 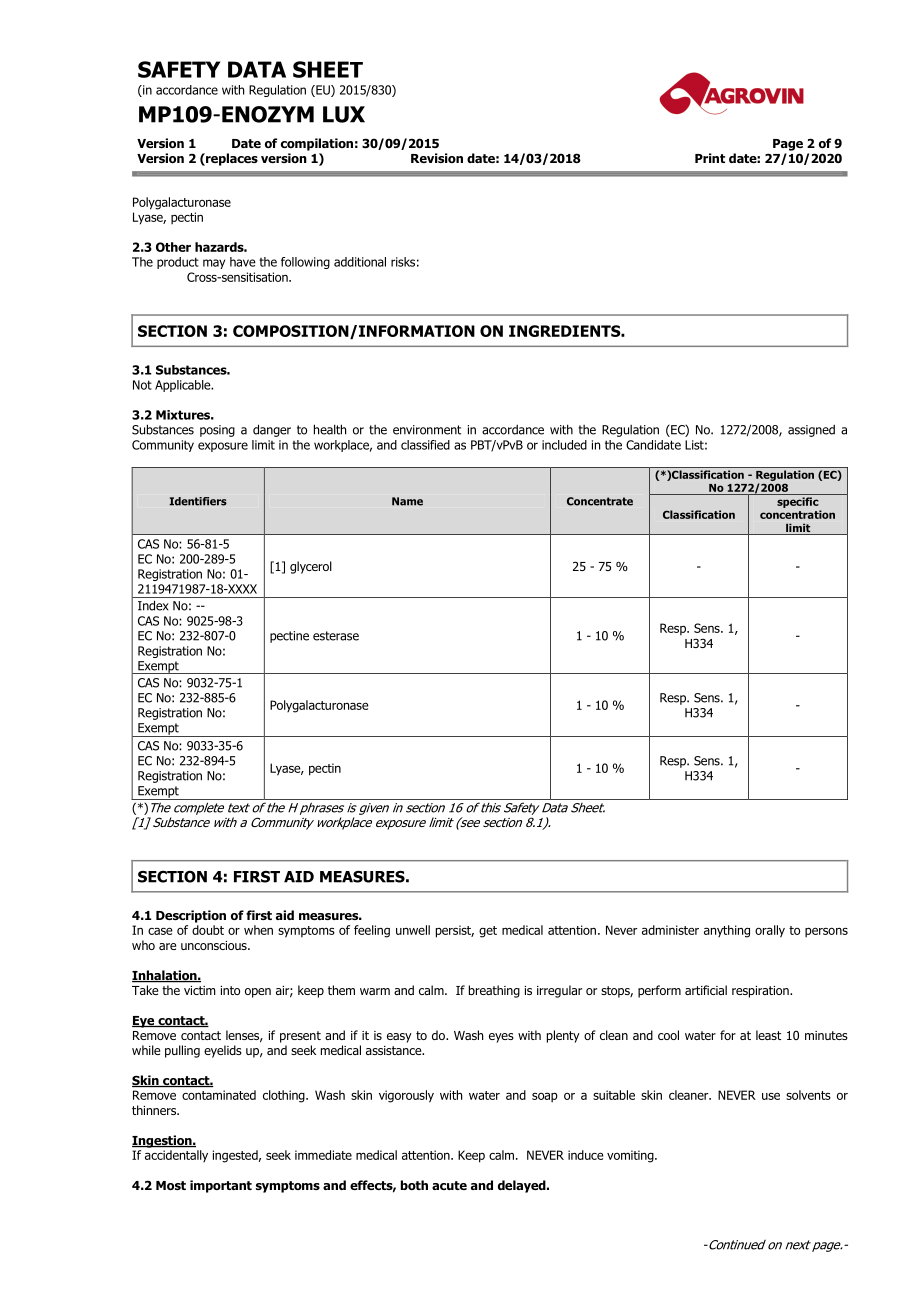 I want to click on environment, so click(x=427, y=430).
